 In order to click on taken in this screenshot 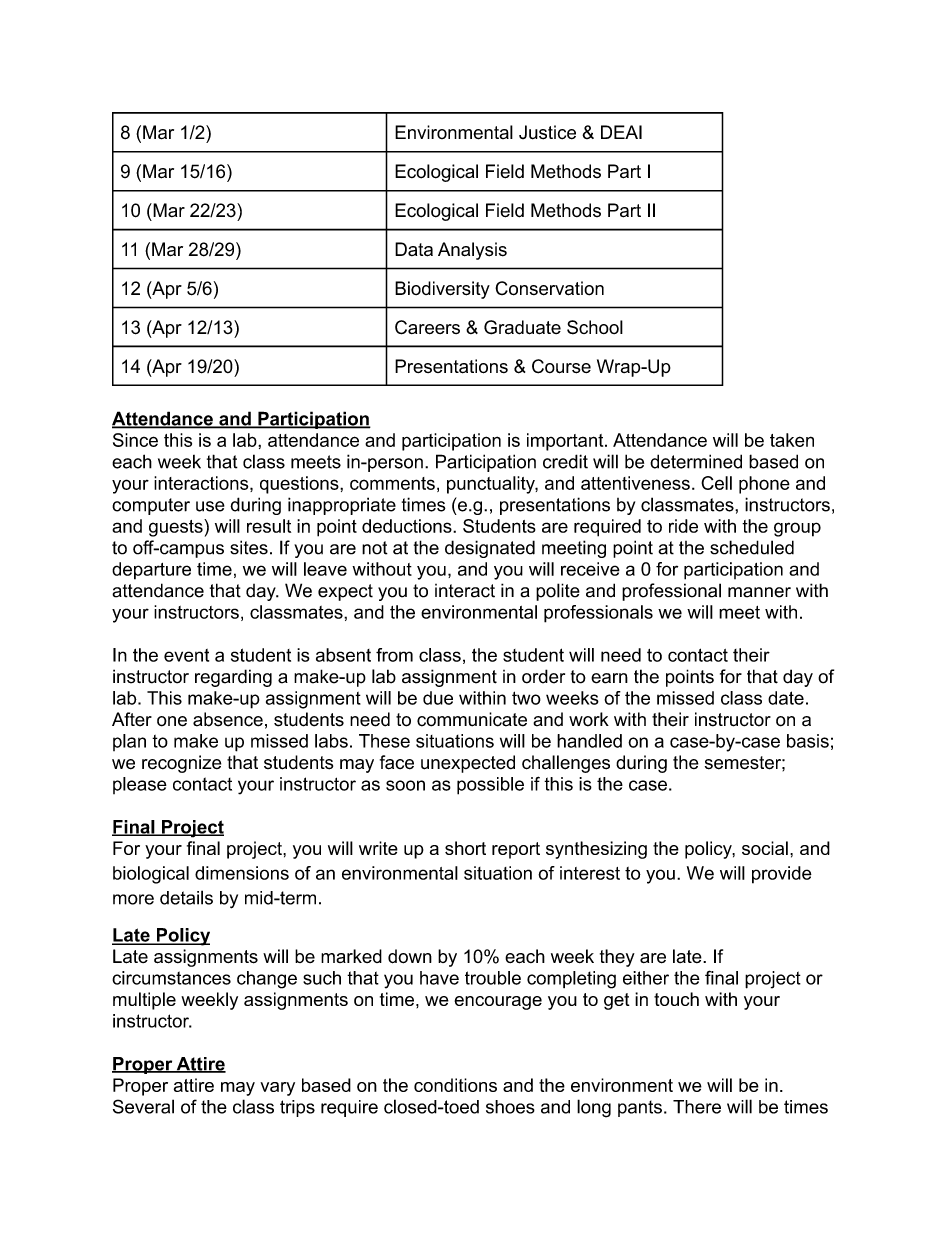, I will do `click(792, 440)`.
